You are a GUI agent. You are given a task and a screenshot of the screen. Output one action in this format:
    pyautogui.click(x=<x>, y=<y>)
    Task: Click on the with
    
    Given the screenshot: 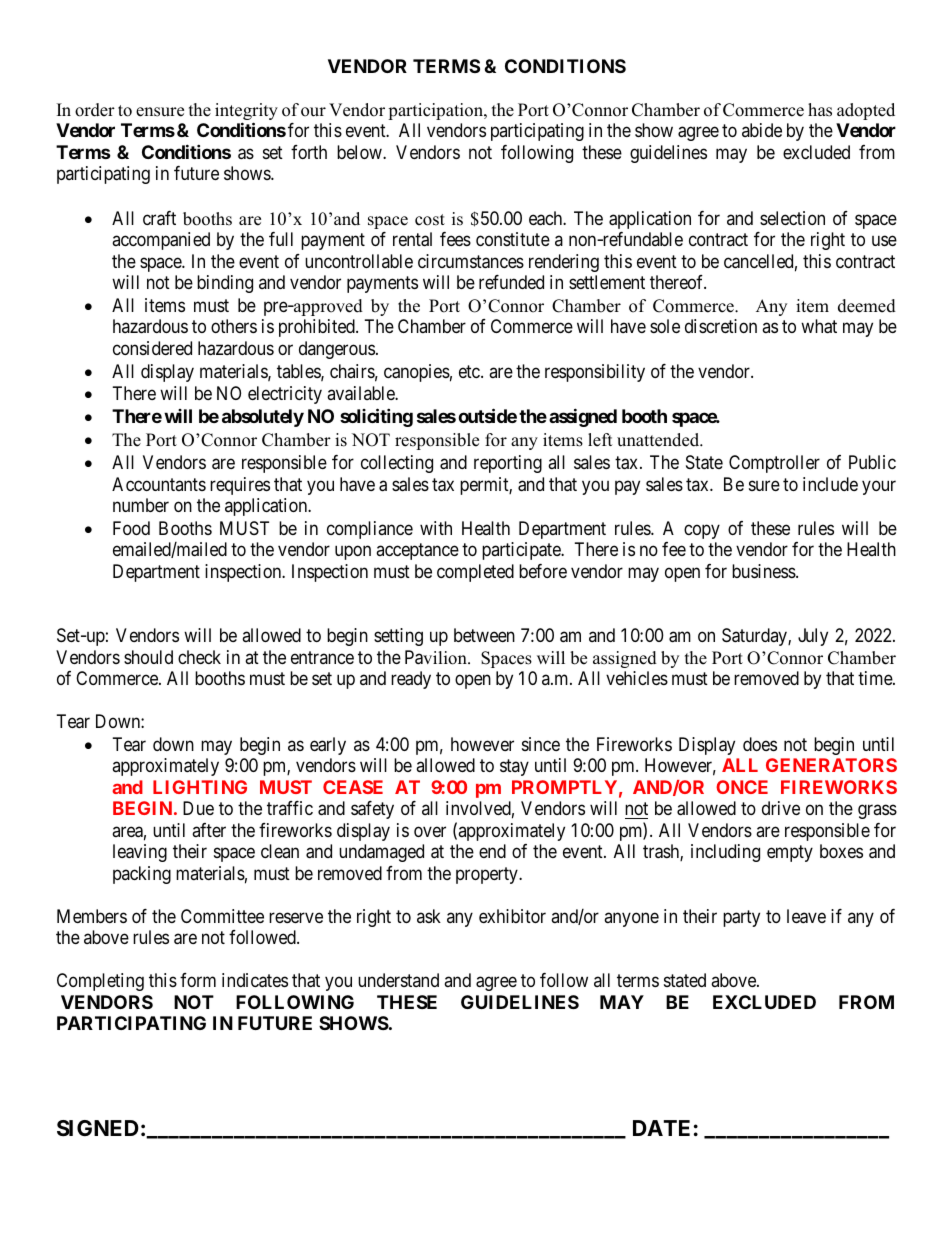 What is the action you would take?
    pyautogui.click(x=436, y=528)
